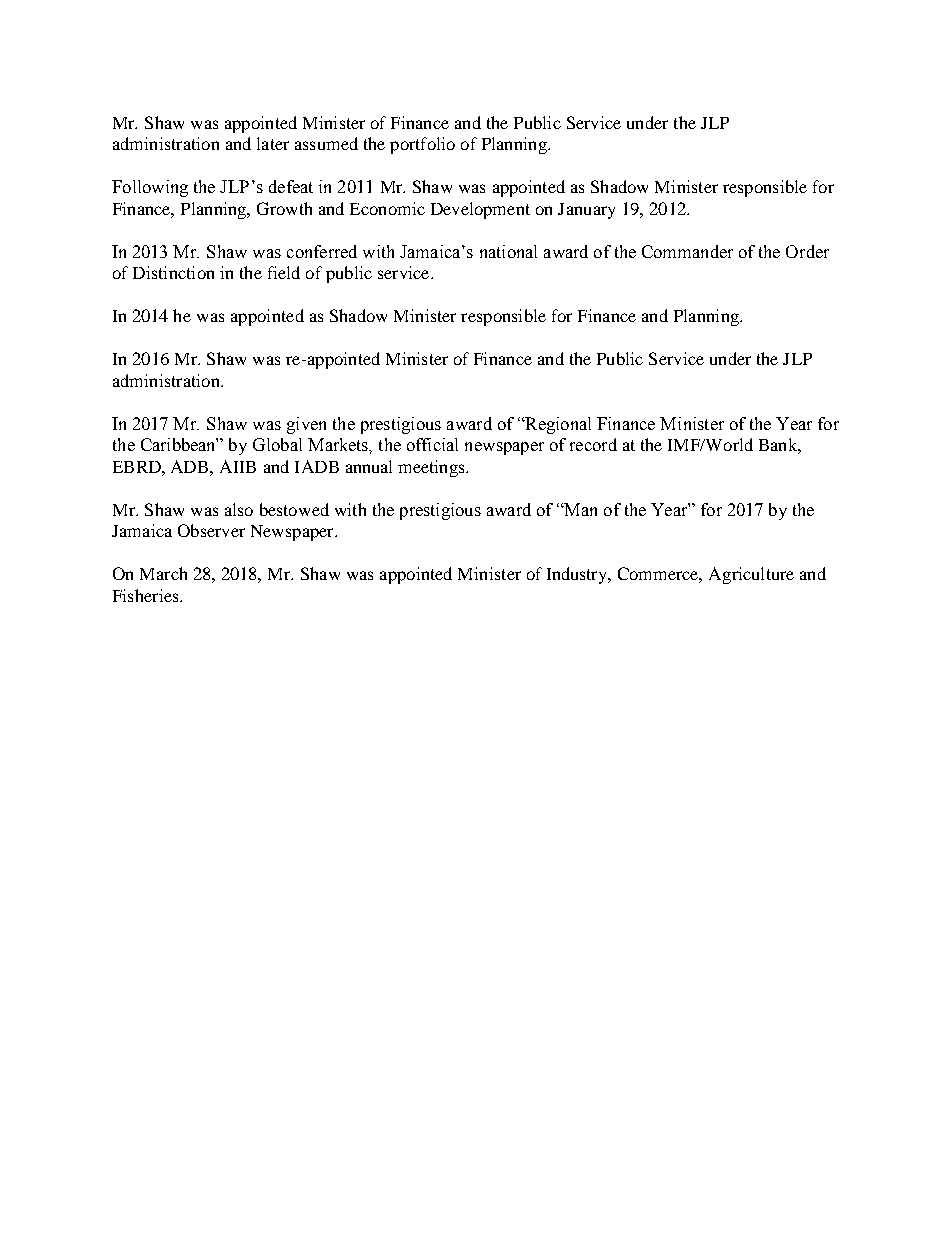 The width and height of the page is (952, 1233). What do you see at coordinates (277, 444) in the page?
I see `Global` at bounding box center [277, 444].
